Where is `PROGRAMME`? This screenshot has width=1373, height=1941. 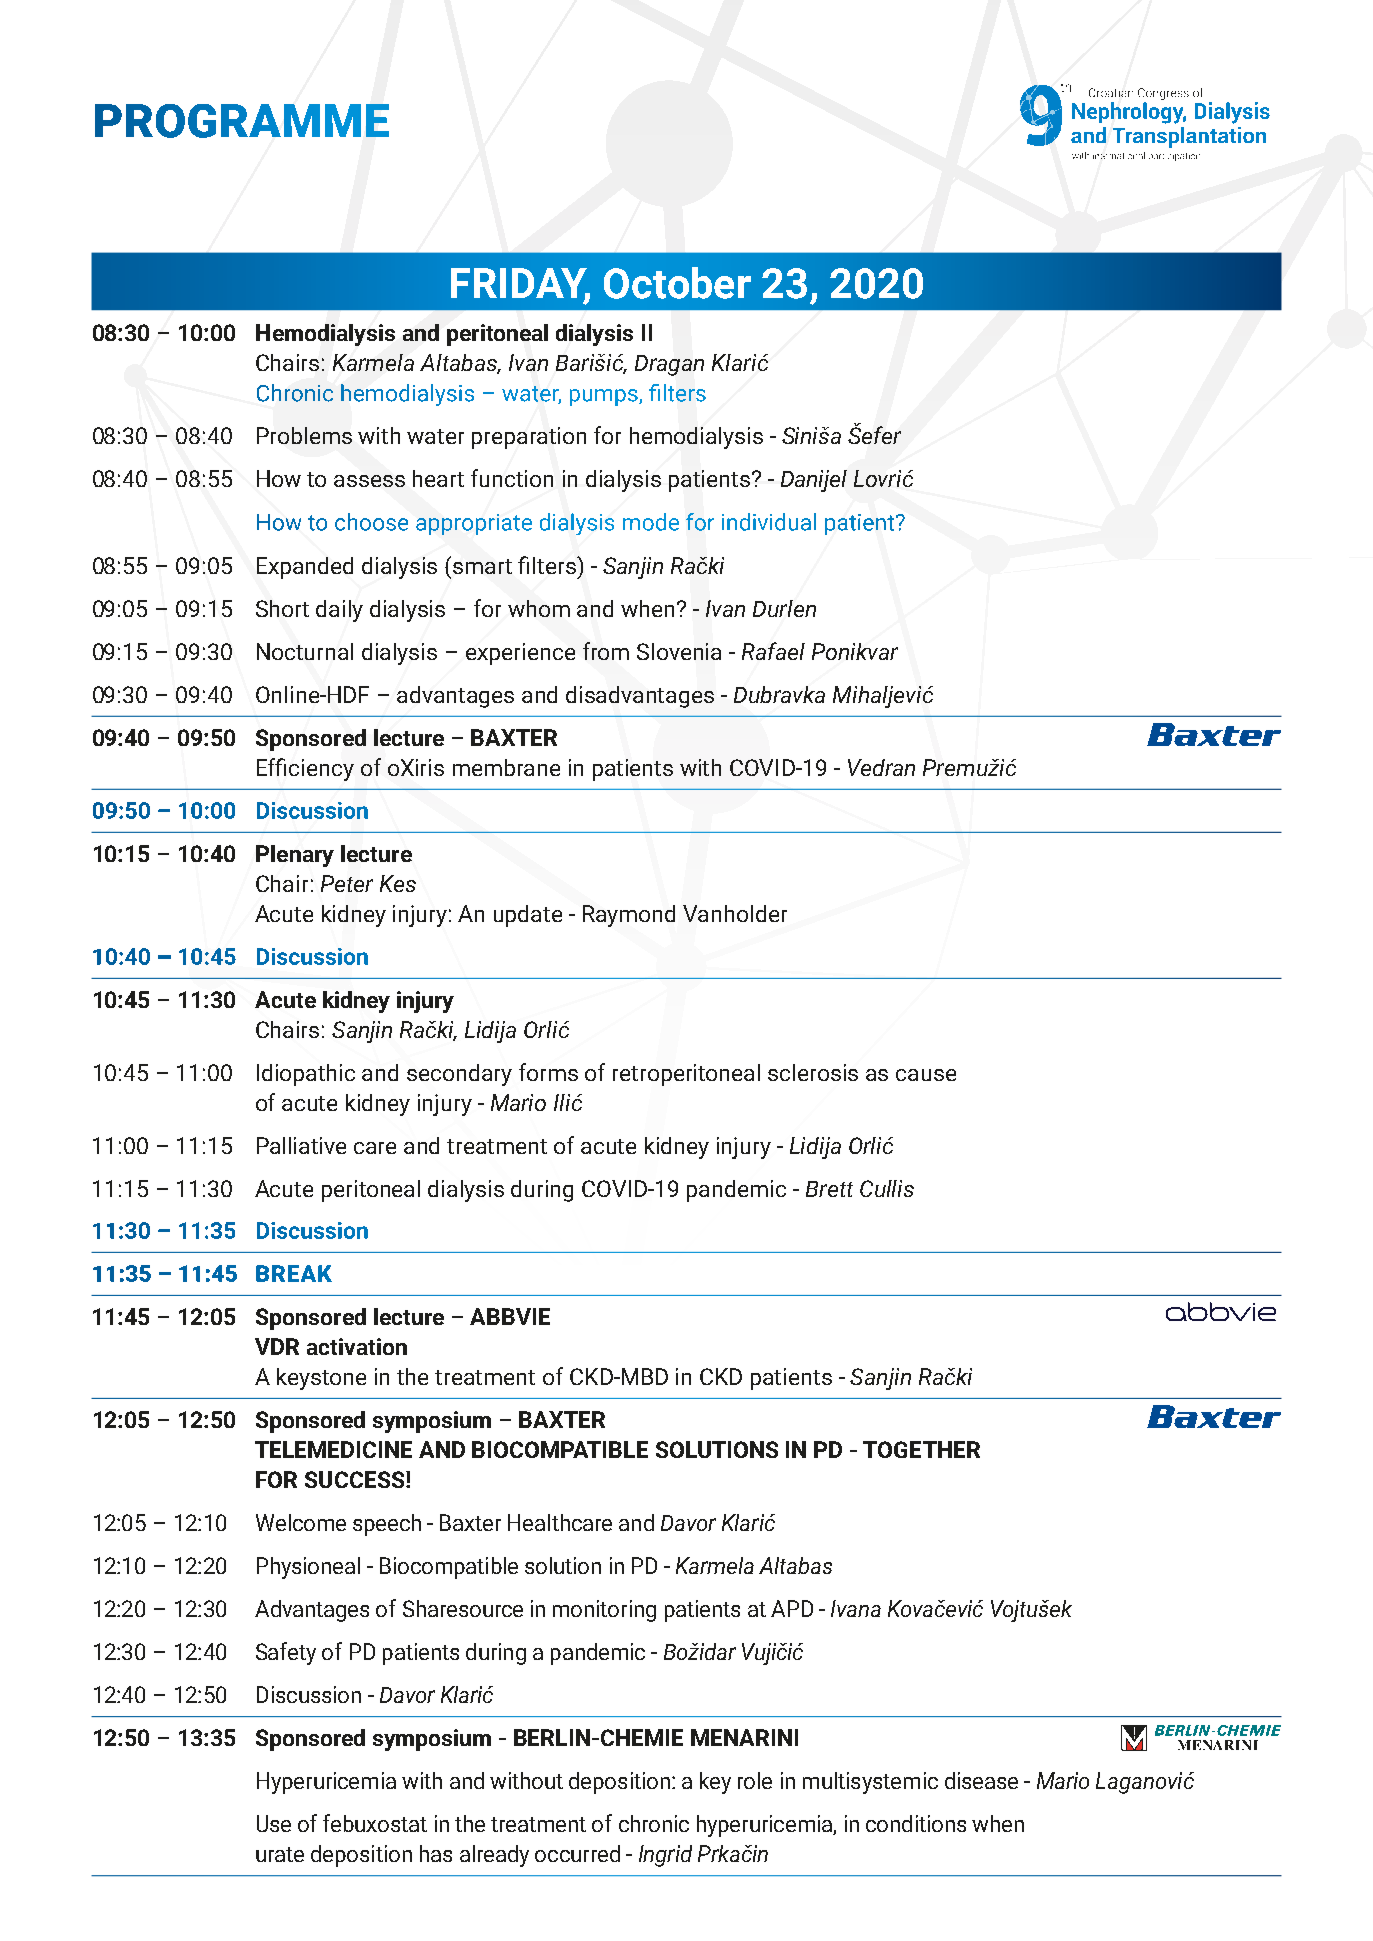 PROGRAMME is located at coordinates (242, 121).
